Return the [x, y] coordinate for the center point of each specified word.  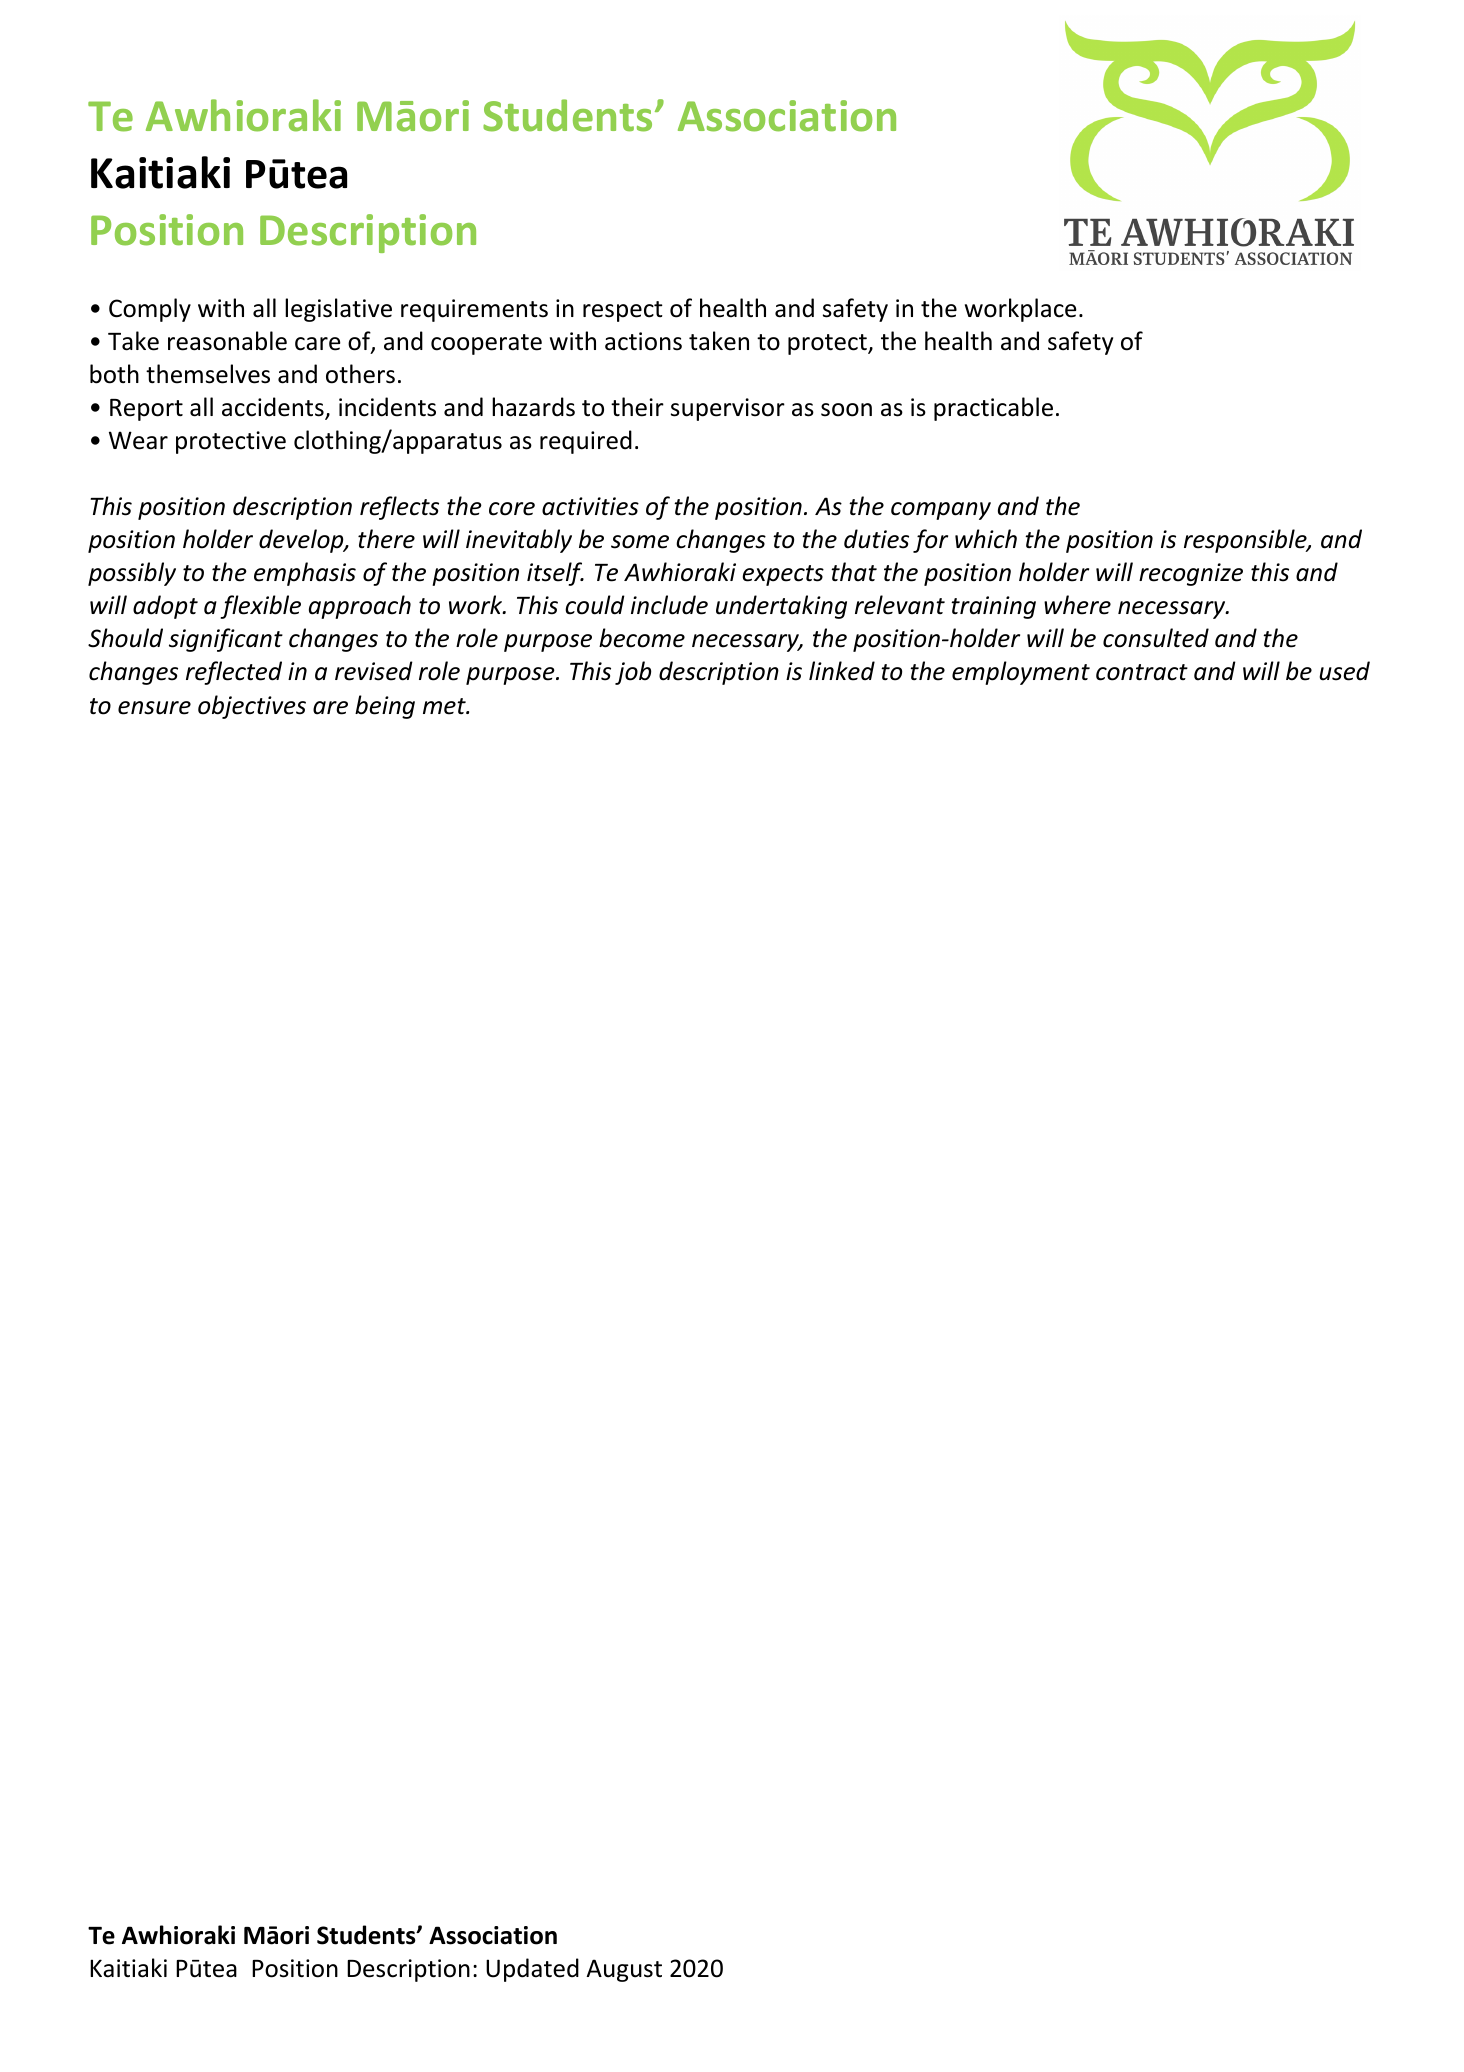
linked [842, 671]
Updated [532, 1970]
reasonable [227, 341]
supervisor [728, 409]
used [1344, 671]
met [445, 706]
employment [1021, 673]
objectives [252, 707]
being [385, 707]
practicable [993, 409]
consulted [1156, 638]
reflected [234, 673]
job [633, 673]
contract [1142, 672]
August [624, 1970]
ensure [154, 708]
